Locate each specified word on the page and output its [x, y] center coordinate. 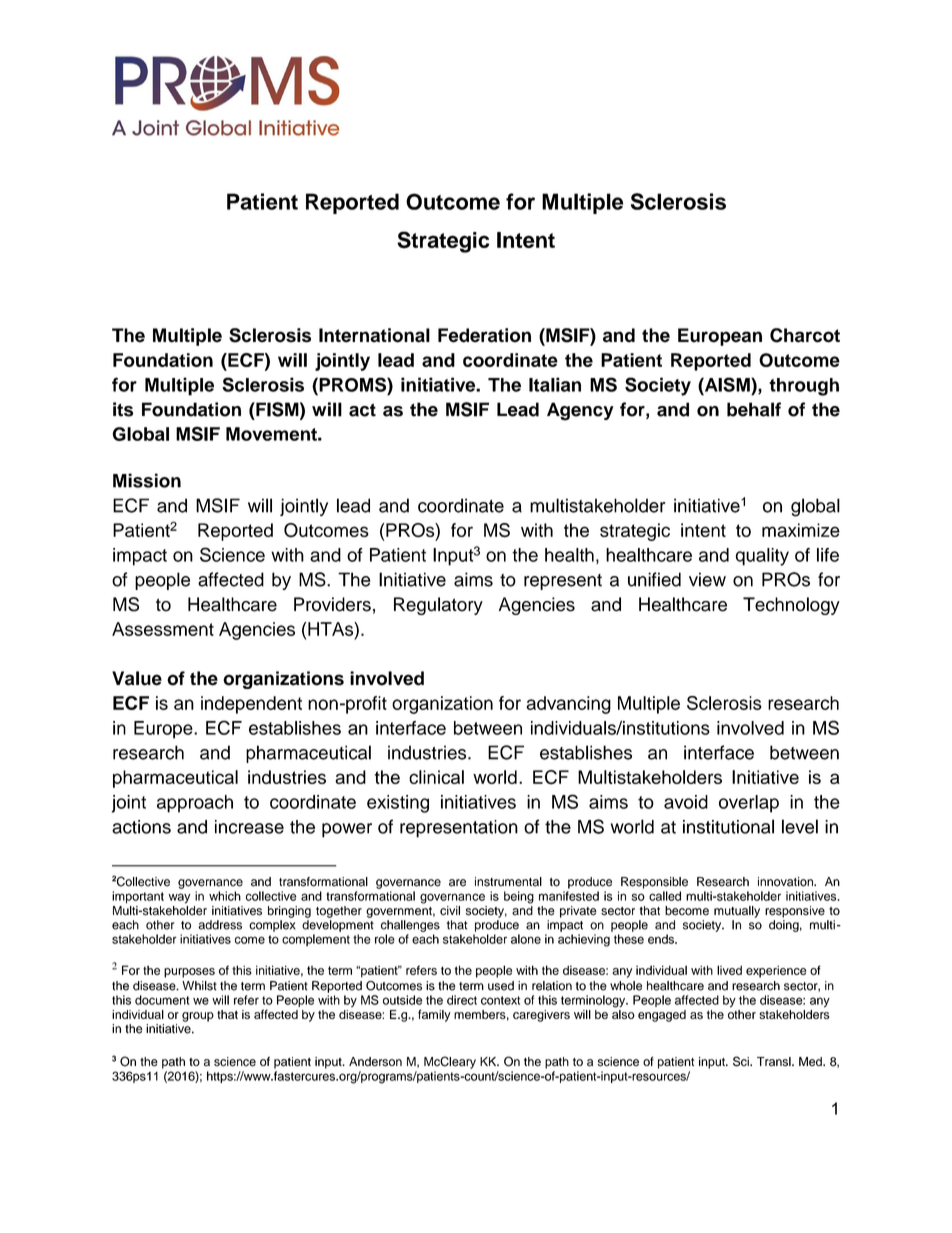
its [123, 409]
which [225, 896]
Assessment [163, 629]
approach [195, 804]
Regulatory [438, 606]
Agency [580, 411]
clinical [436, 777]
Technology [791, 606]
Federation [484, 335]
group [198, 1017]
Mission [147, 480]
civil [450, 911]
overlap [749, 804]
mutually [737, 912]
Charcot [805, 335]
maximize [801, 530]
